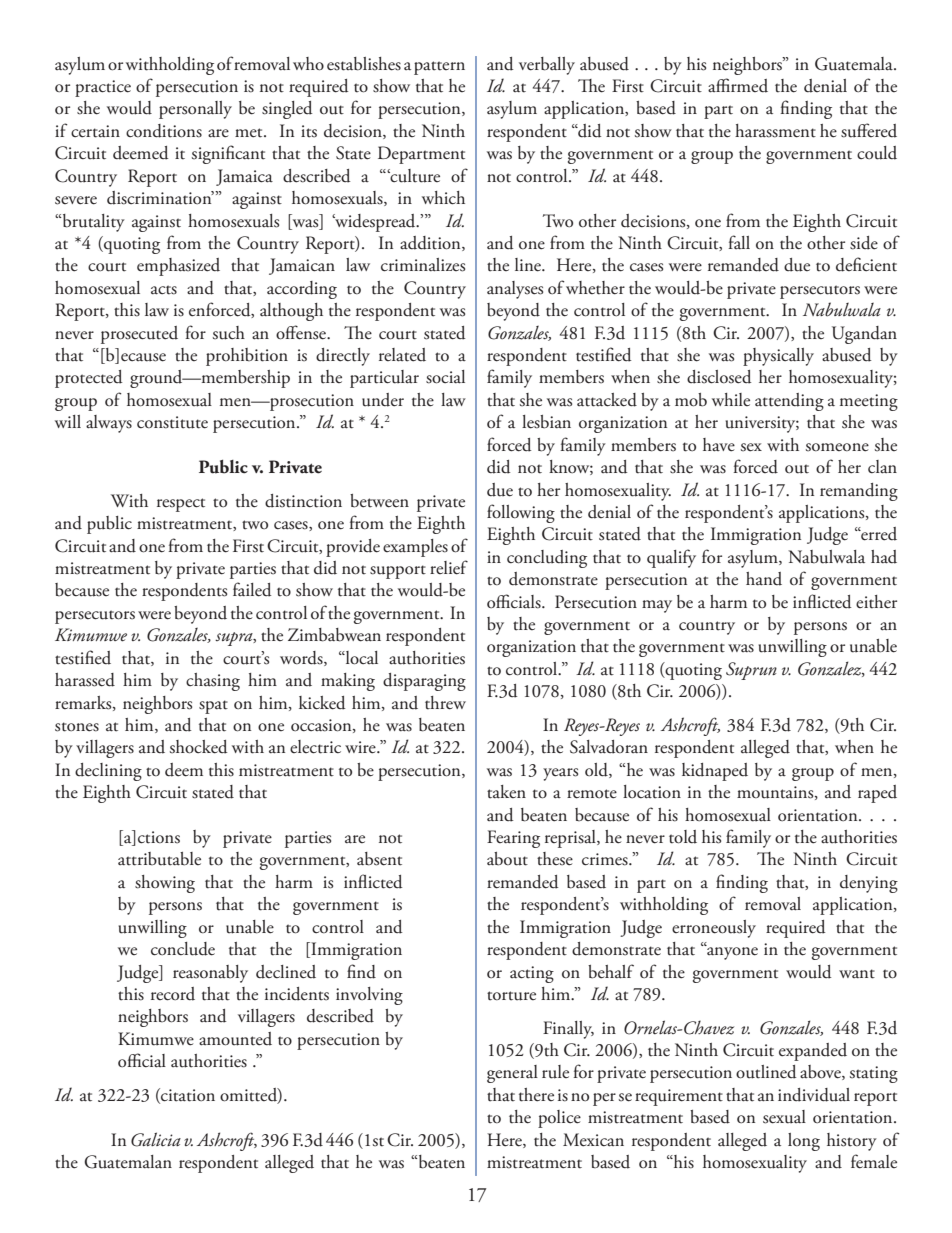 Image resolution: width=952 pixels, height=1233 pixels. What do you see at coordinates (778, 357) in the screenshot?
I see `physically` at bounding box center [778, 357].
